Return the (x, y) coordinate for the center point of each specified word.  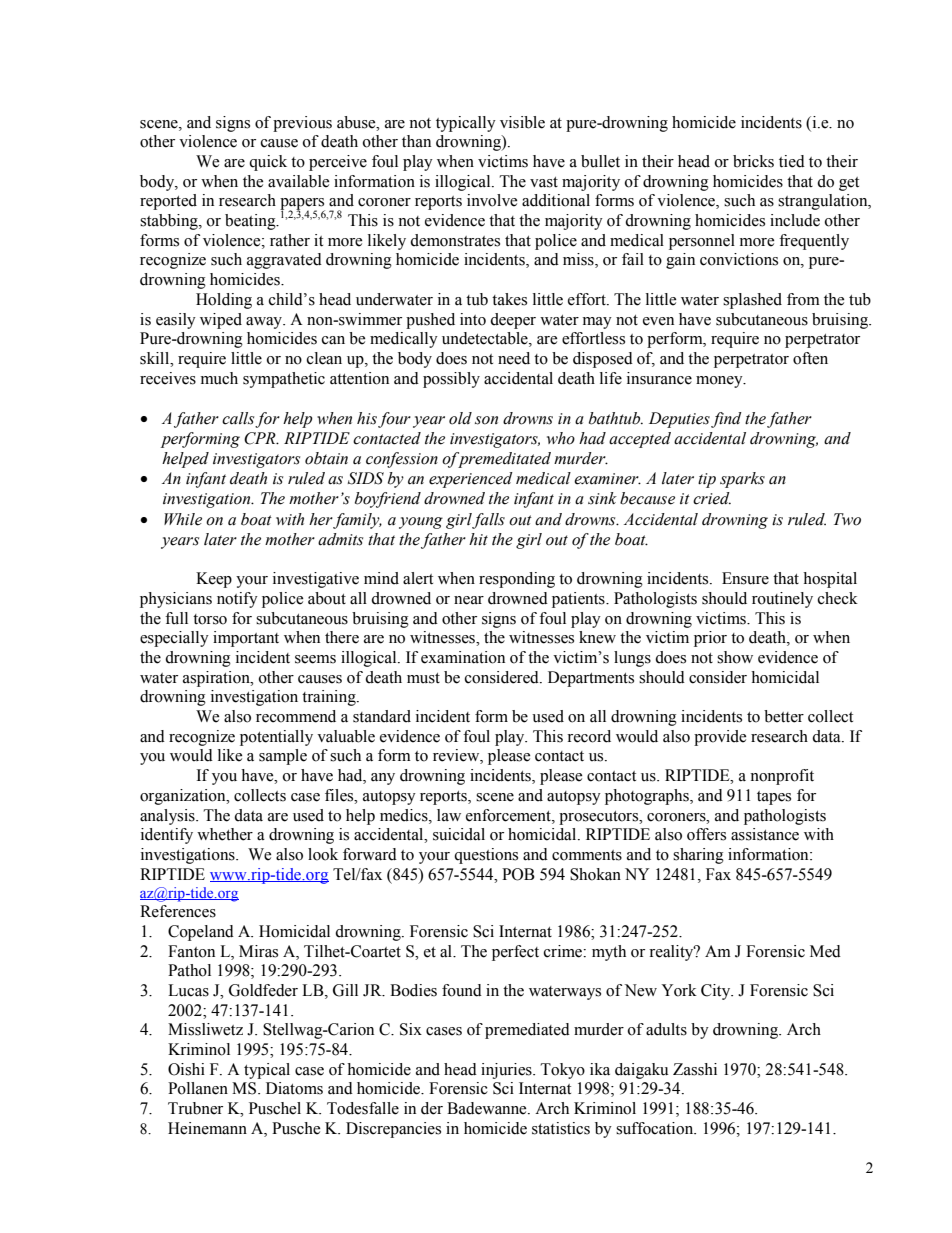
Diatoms (294, 1088)
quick (268, 163)
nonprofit (782, 777)
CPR (261, 438)
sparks (742, 480)
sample (283, 757)
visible (522, 122)
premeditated (503, 460)
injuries (507, 1071)
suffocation (656, 1128)
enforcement (509, 815)
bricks (753, 161)
